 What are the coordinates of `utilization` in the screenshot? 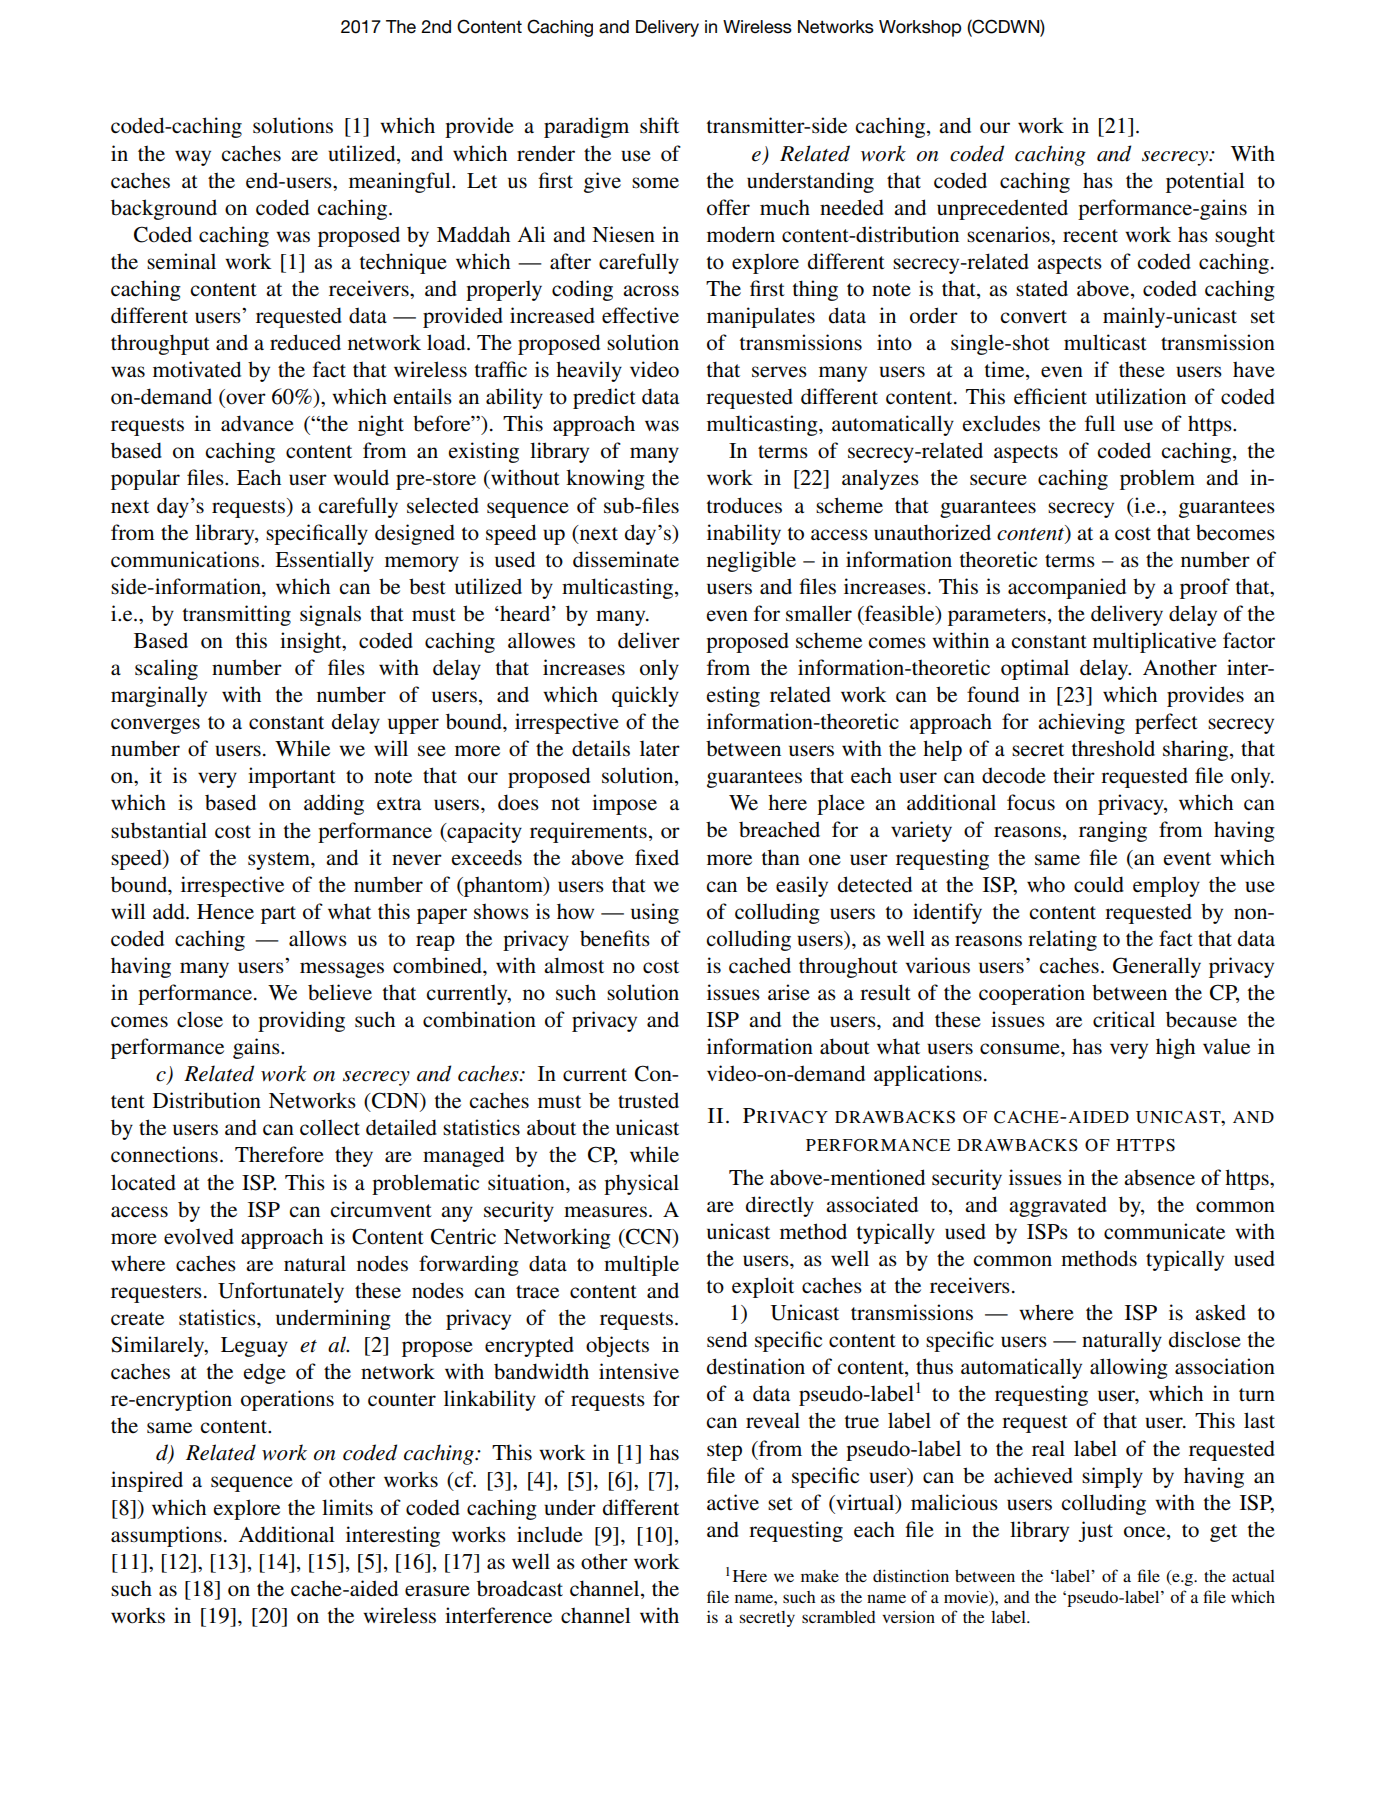 It's located at (1140, 396).
